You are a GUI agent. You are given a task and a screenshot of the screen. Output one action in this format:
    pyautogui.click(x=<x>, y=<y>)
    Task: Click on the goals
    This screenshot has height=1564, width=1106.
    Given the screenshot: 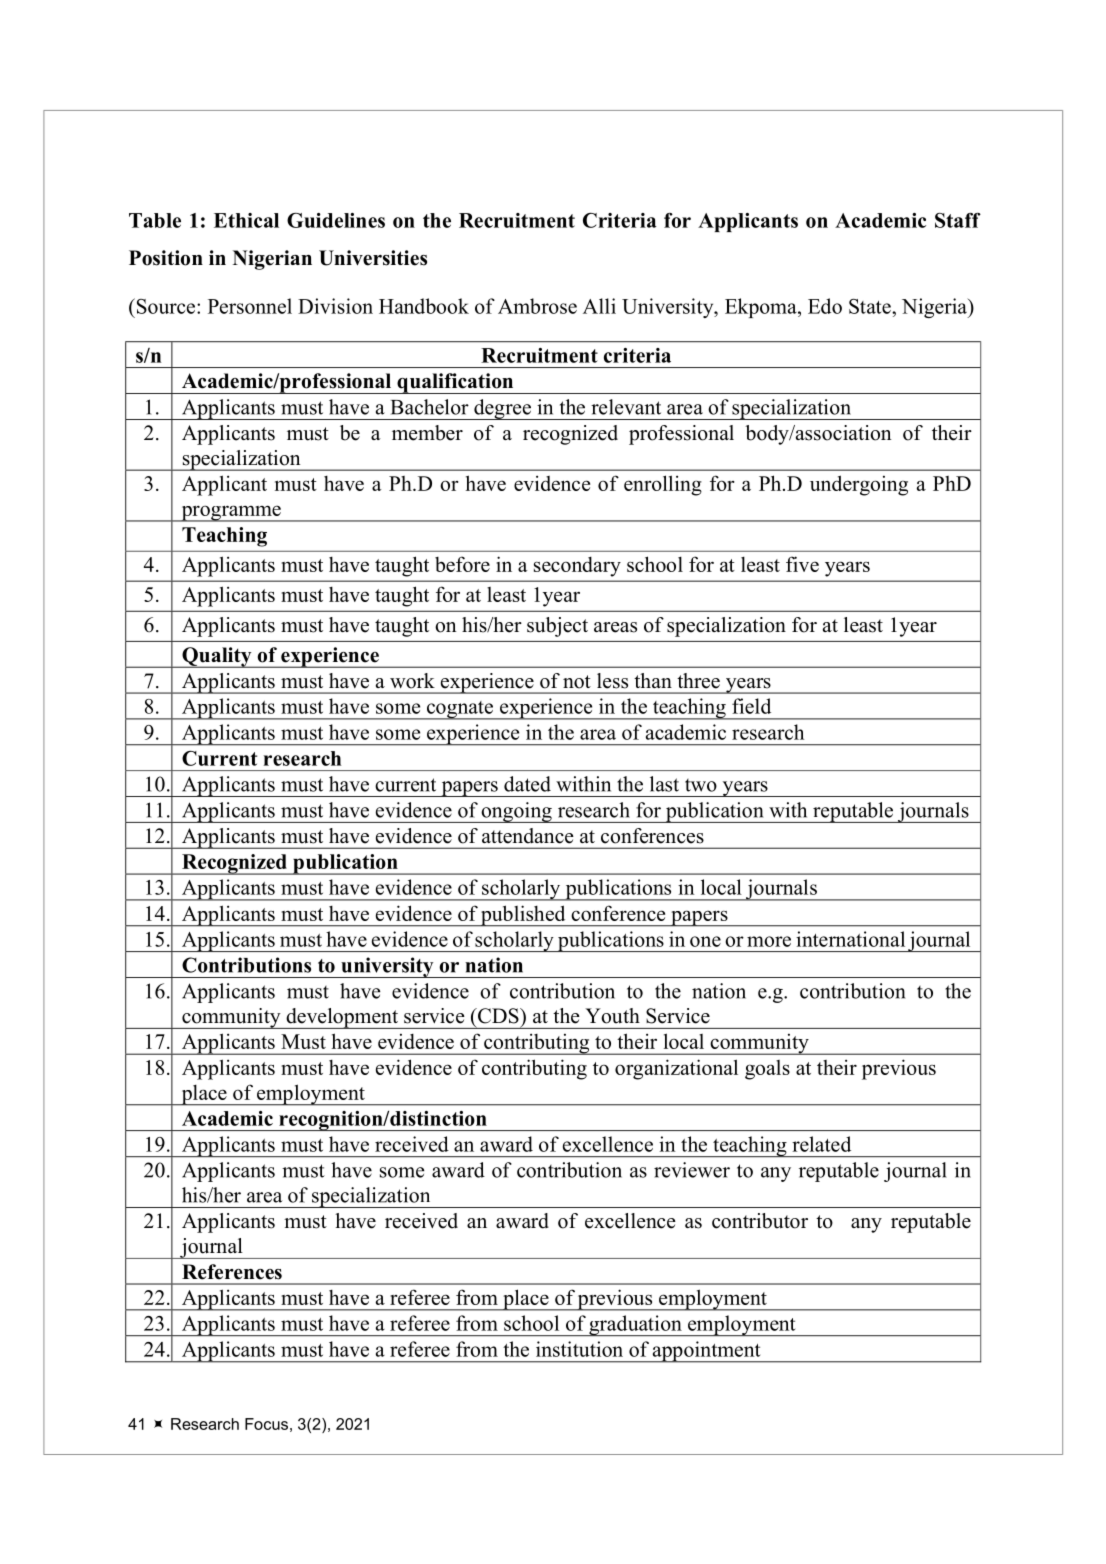 What is the action you would take?
    pyautogui.click(x=767, y=1070)
